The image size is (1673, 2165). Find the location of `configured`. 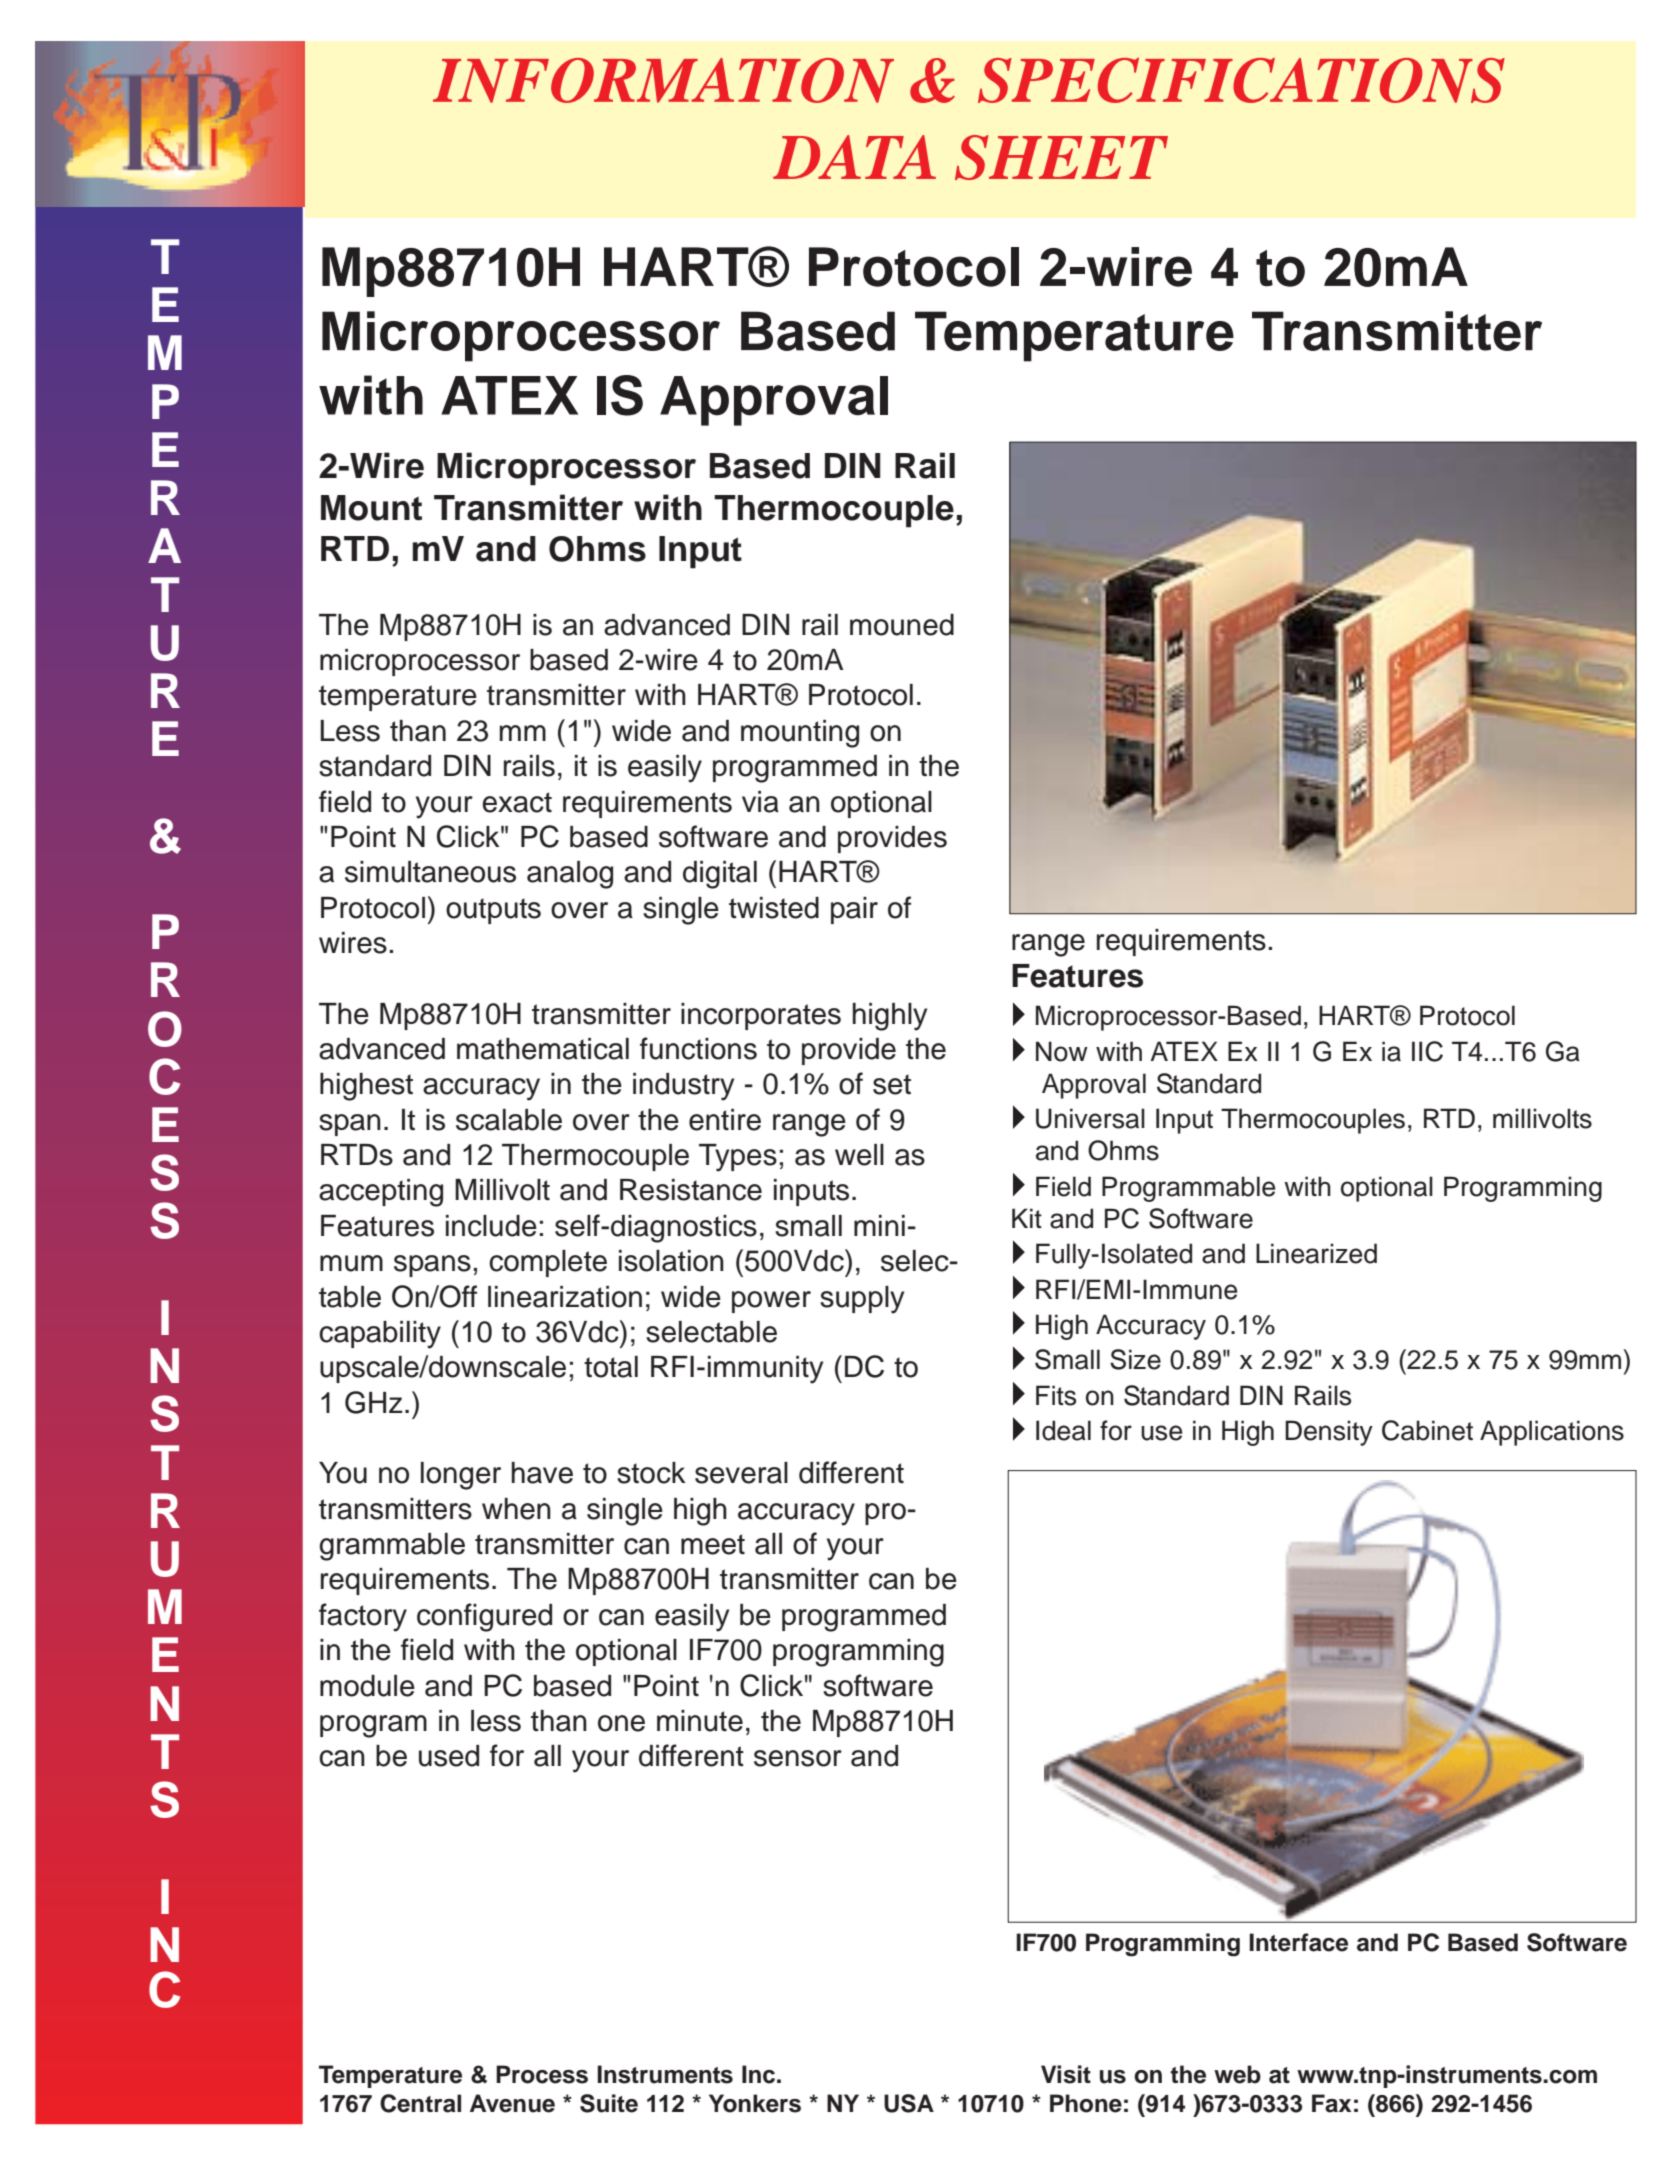

configured is located at coordinates (484, 1617).
